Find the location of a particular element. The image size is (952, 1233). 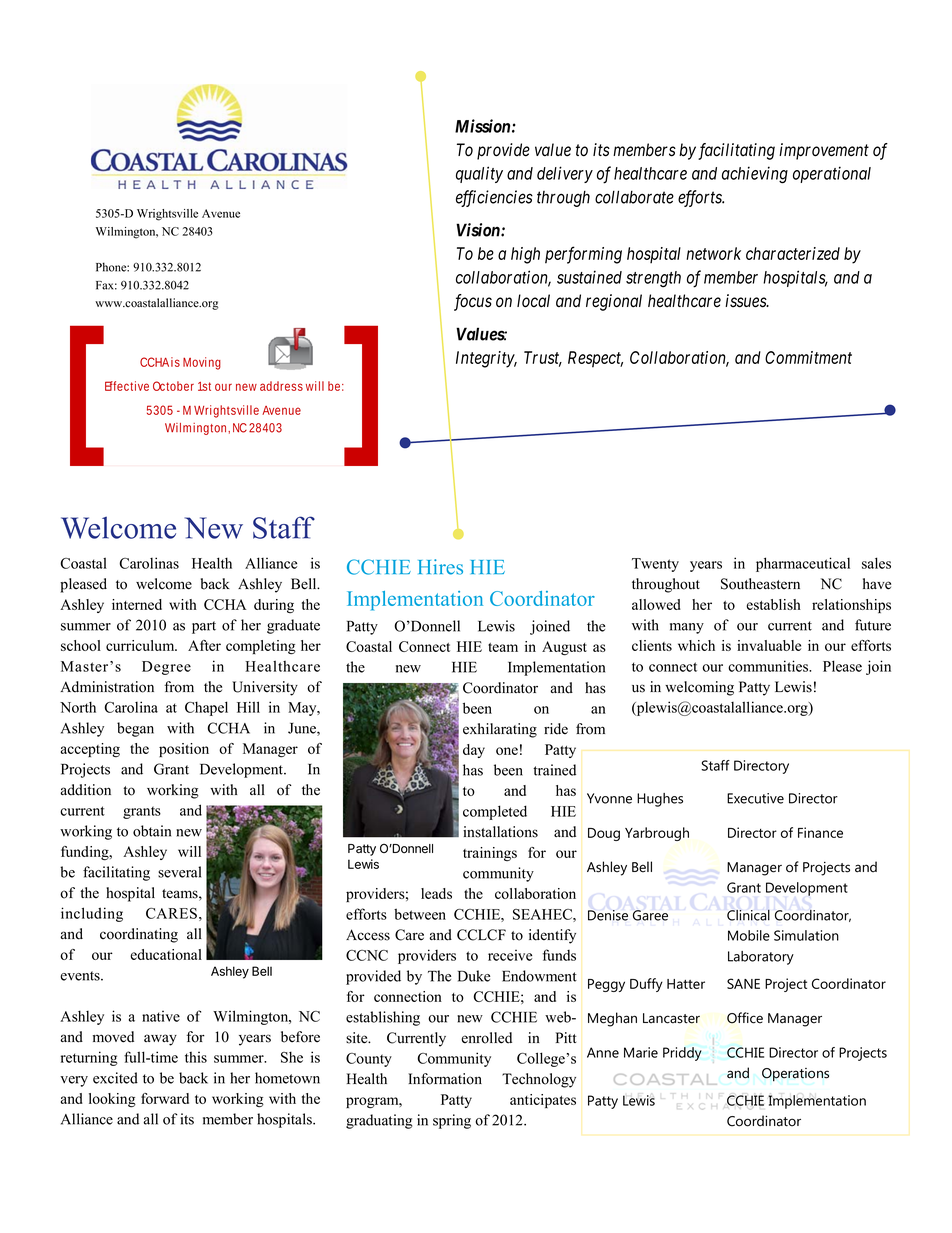

August is located at coordinates (564, 648).
